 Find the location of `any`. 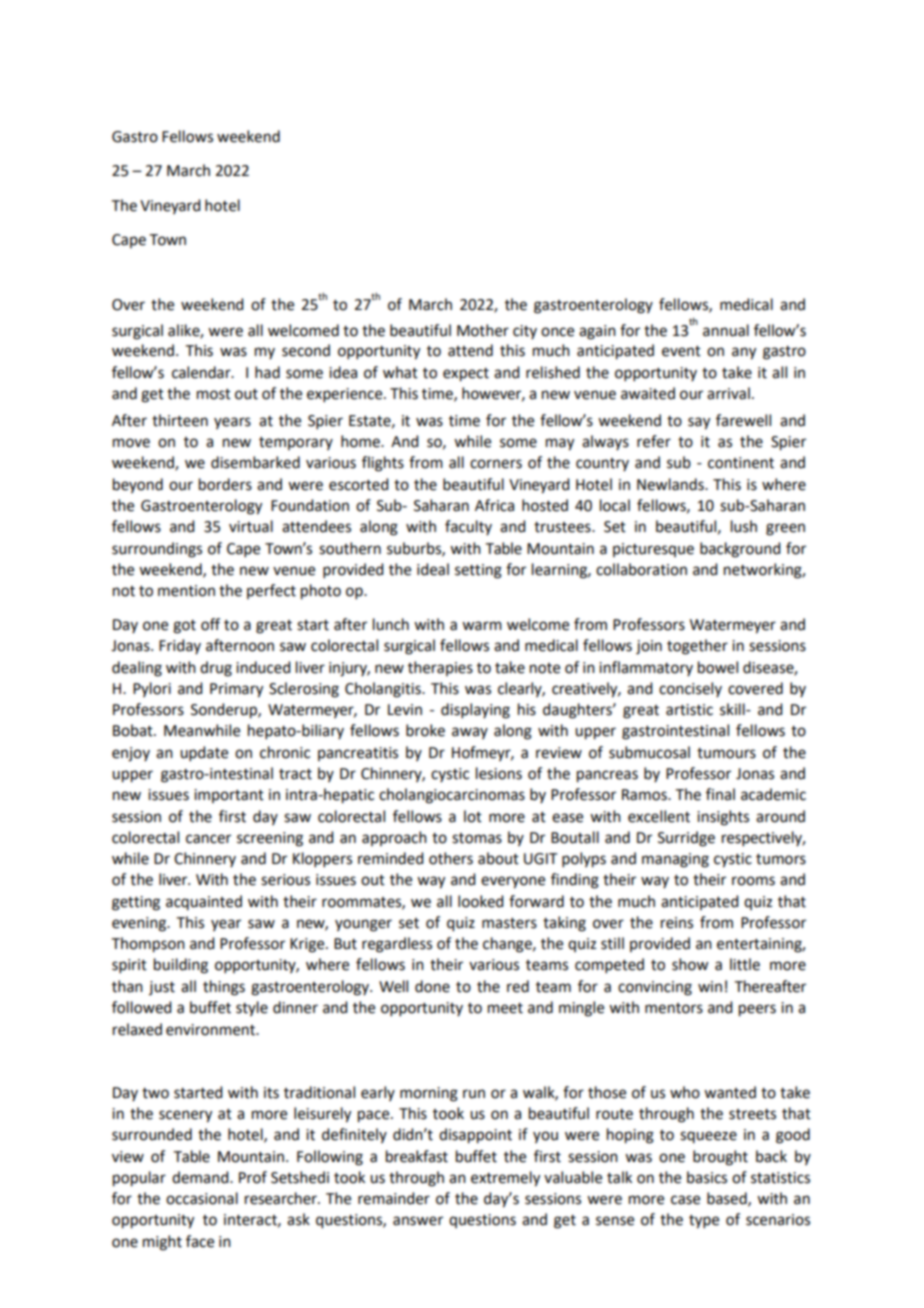

any is located at coordinates (744, 353).
